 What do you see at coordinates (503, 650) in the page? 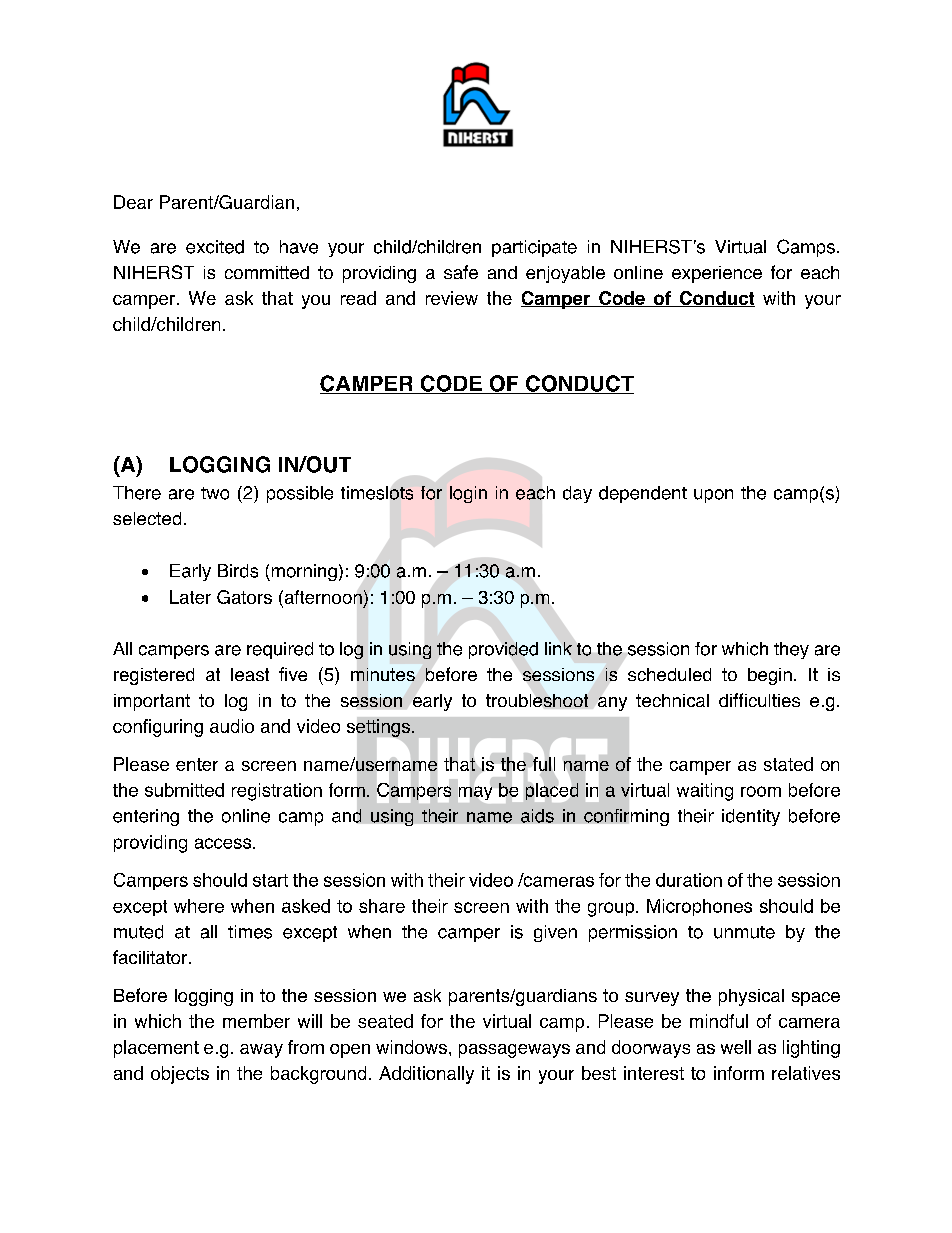
I see `provided` at bounding box center [503, 650].
